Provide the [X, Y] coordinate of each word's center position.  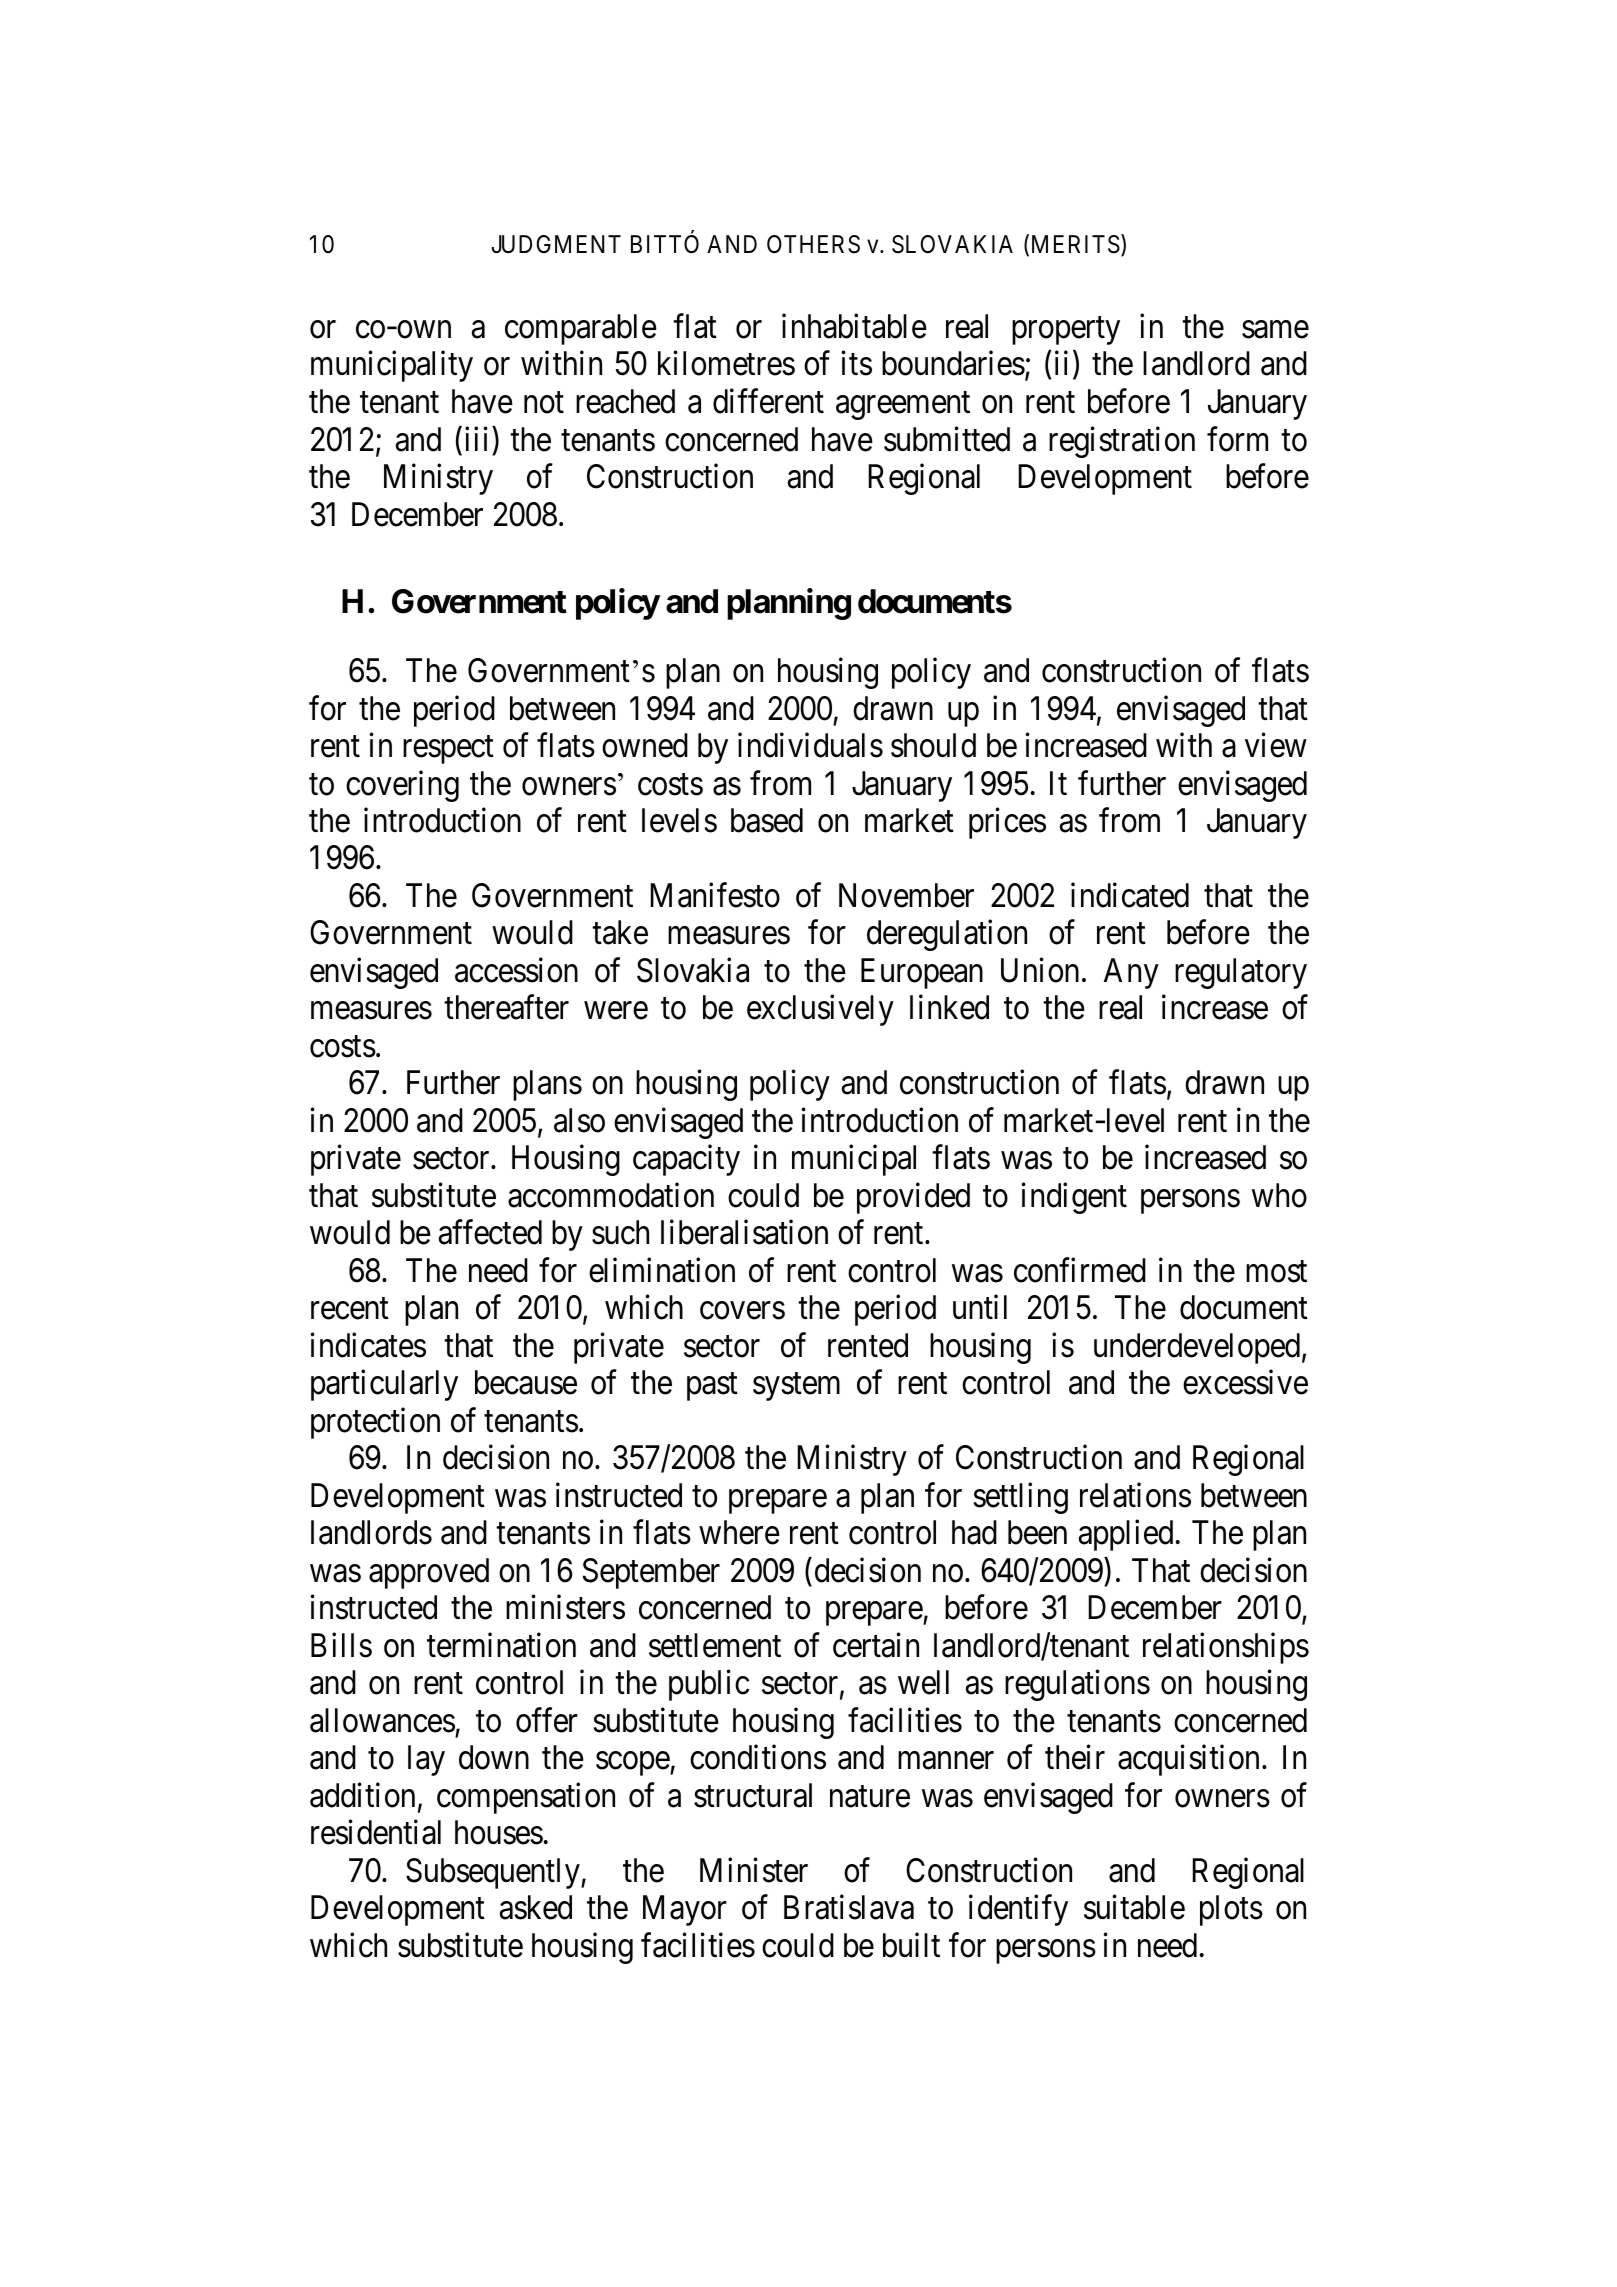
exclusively [820, 1010]
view [1276, 745]
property [1066, 331]
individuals [810, 745]
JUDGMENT [556, 244]
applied [1126, 1535]
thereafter [506, 1007]
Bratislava [849, 1907]
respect [448, 750]
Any [1131, 973]
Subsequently [494, 1873]
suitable [1134, 1907]
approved [429, 1573]
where [739, 1532]
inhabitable [854, 326]
